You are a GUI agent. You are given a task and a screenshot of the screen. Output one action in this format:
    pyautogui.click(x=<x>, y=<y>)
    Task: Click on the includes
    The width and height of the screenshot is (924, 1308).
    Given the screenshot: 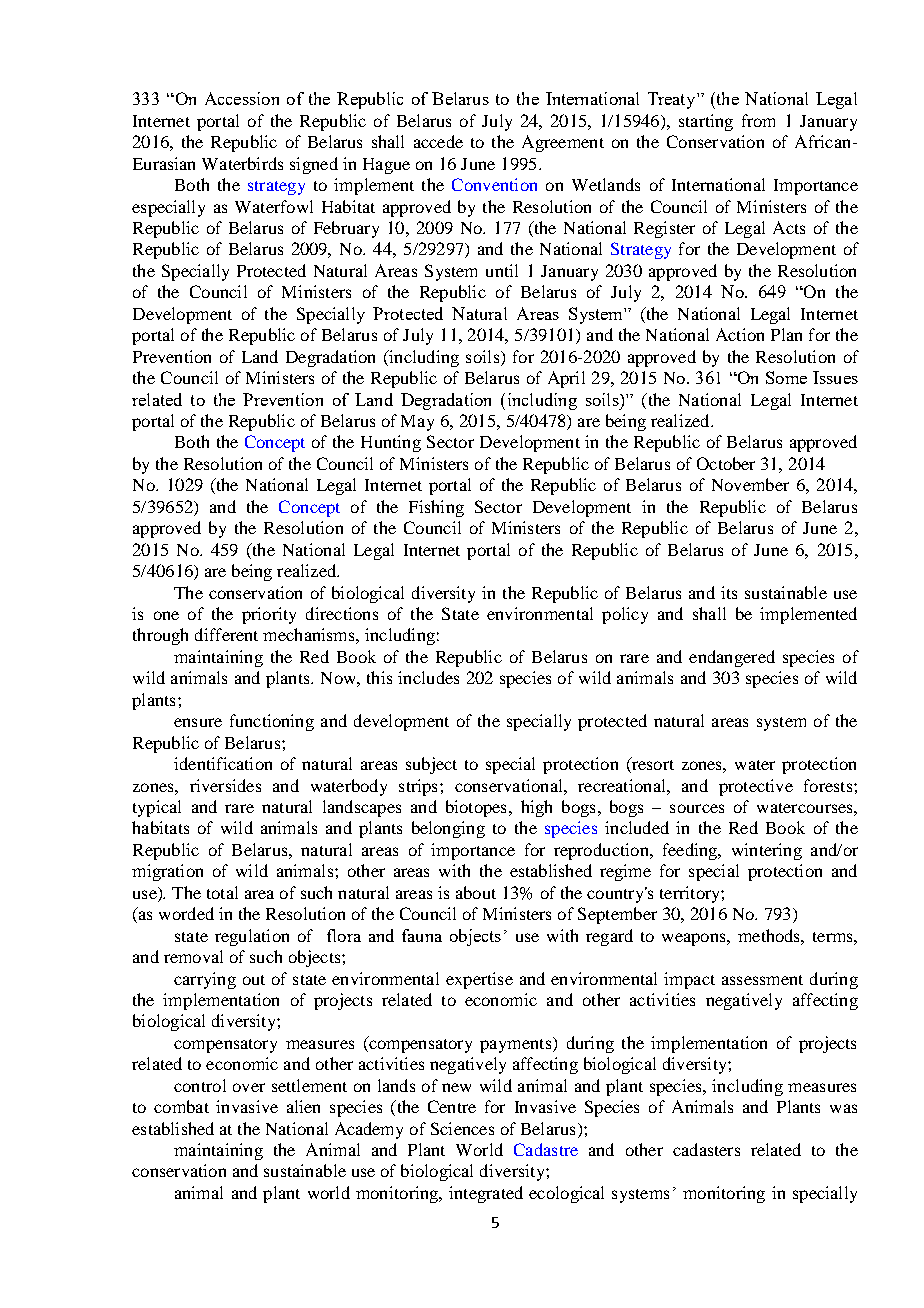 What is the action you would take?
    pyautogui.click(x=428, y=677)
